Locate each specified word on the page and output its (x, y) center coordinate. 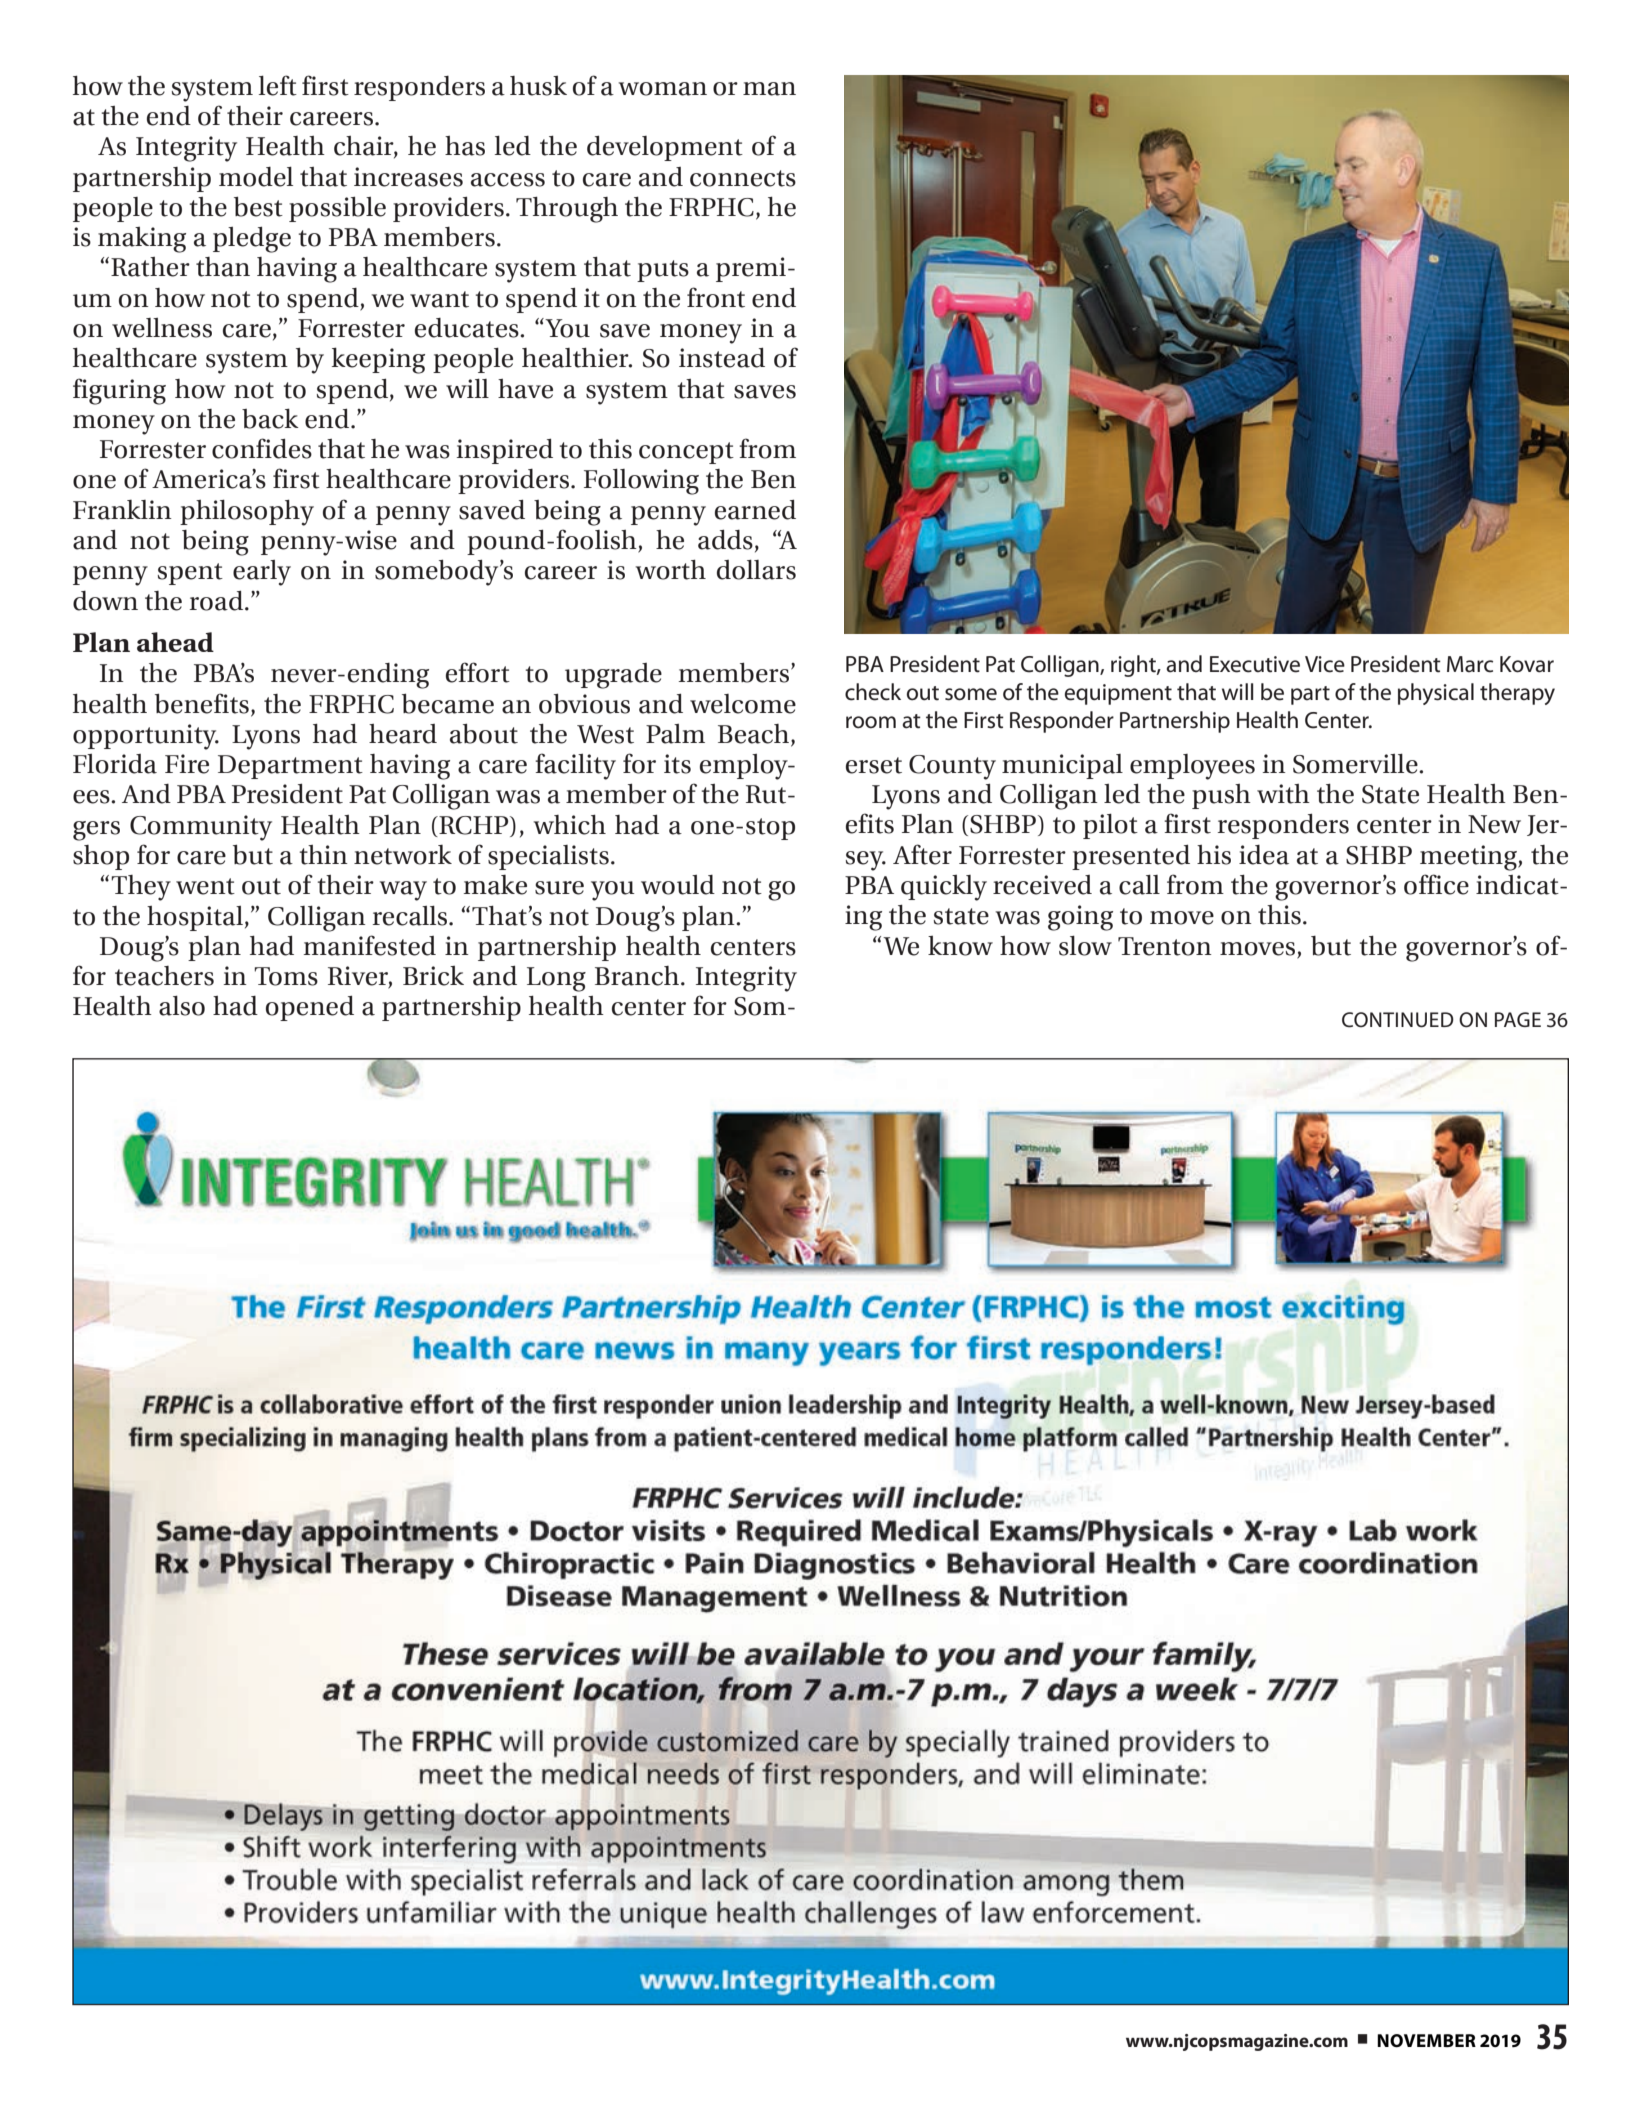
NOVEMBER (1426, 2041)
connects (743, 178)
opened (310, 1008)
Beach (755, 735)
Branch (637, 976)
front (716, 297)
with (1283, 794)
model (256, 177)
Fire (187, 764)
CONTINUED (1398, 1020)
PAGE (1518, 1019)
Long (556, 979)
